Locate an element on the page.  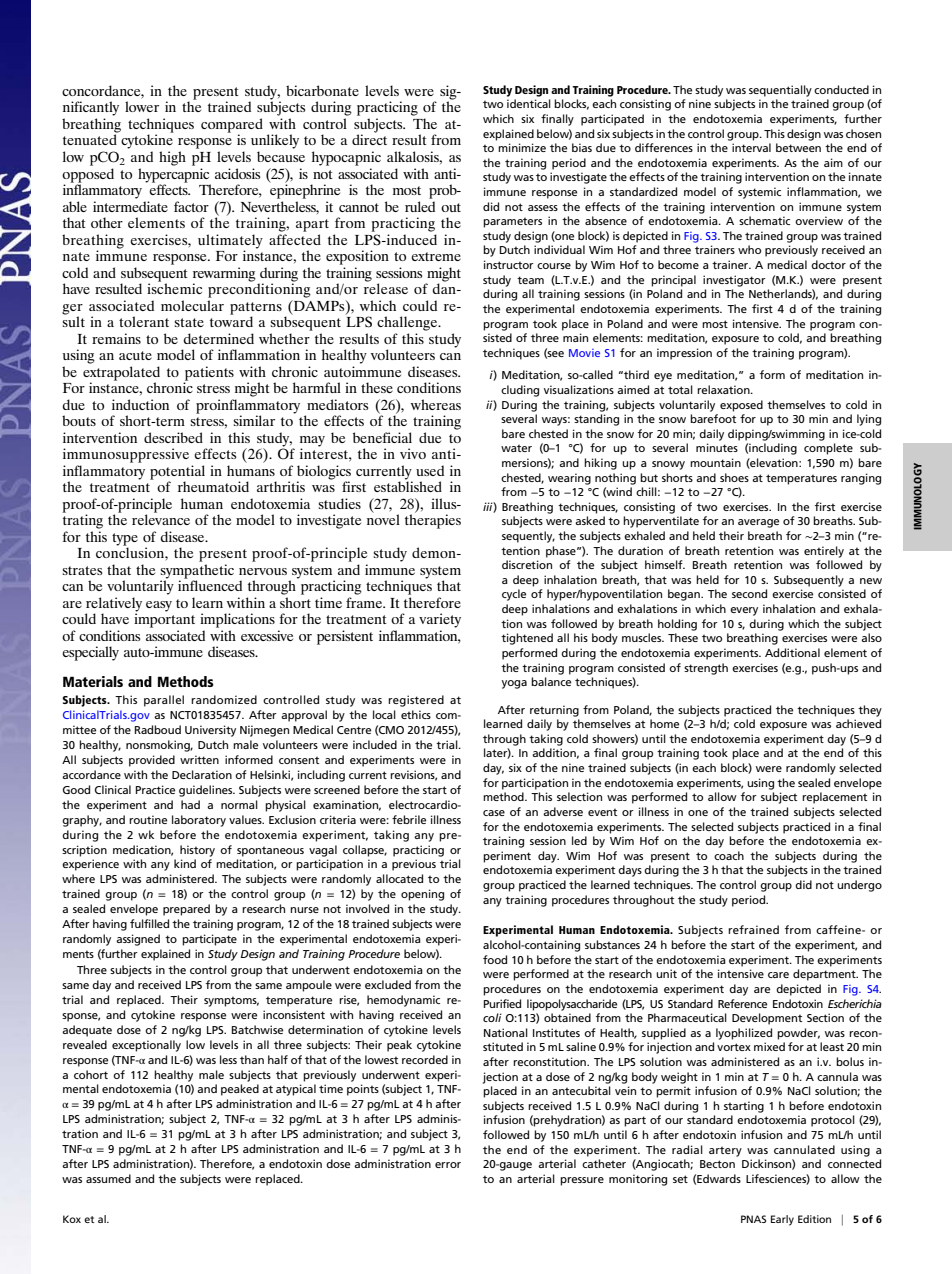
every is located at coordinates (744, 611).
